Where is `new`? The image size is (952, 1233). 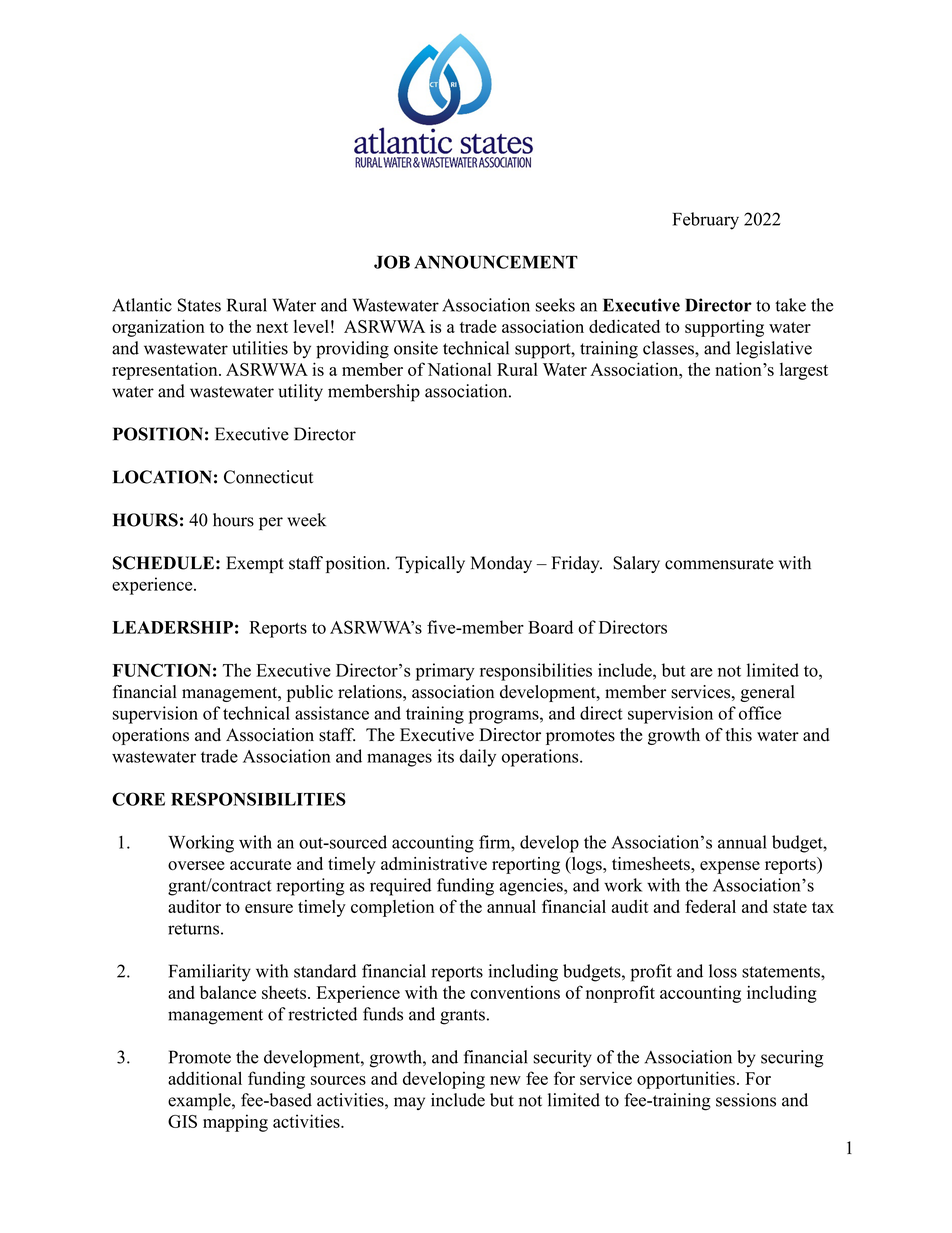 new is located at coordinates (505, 1080).
